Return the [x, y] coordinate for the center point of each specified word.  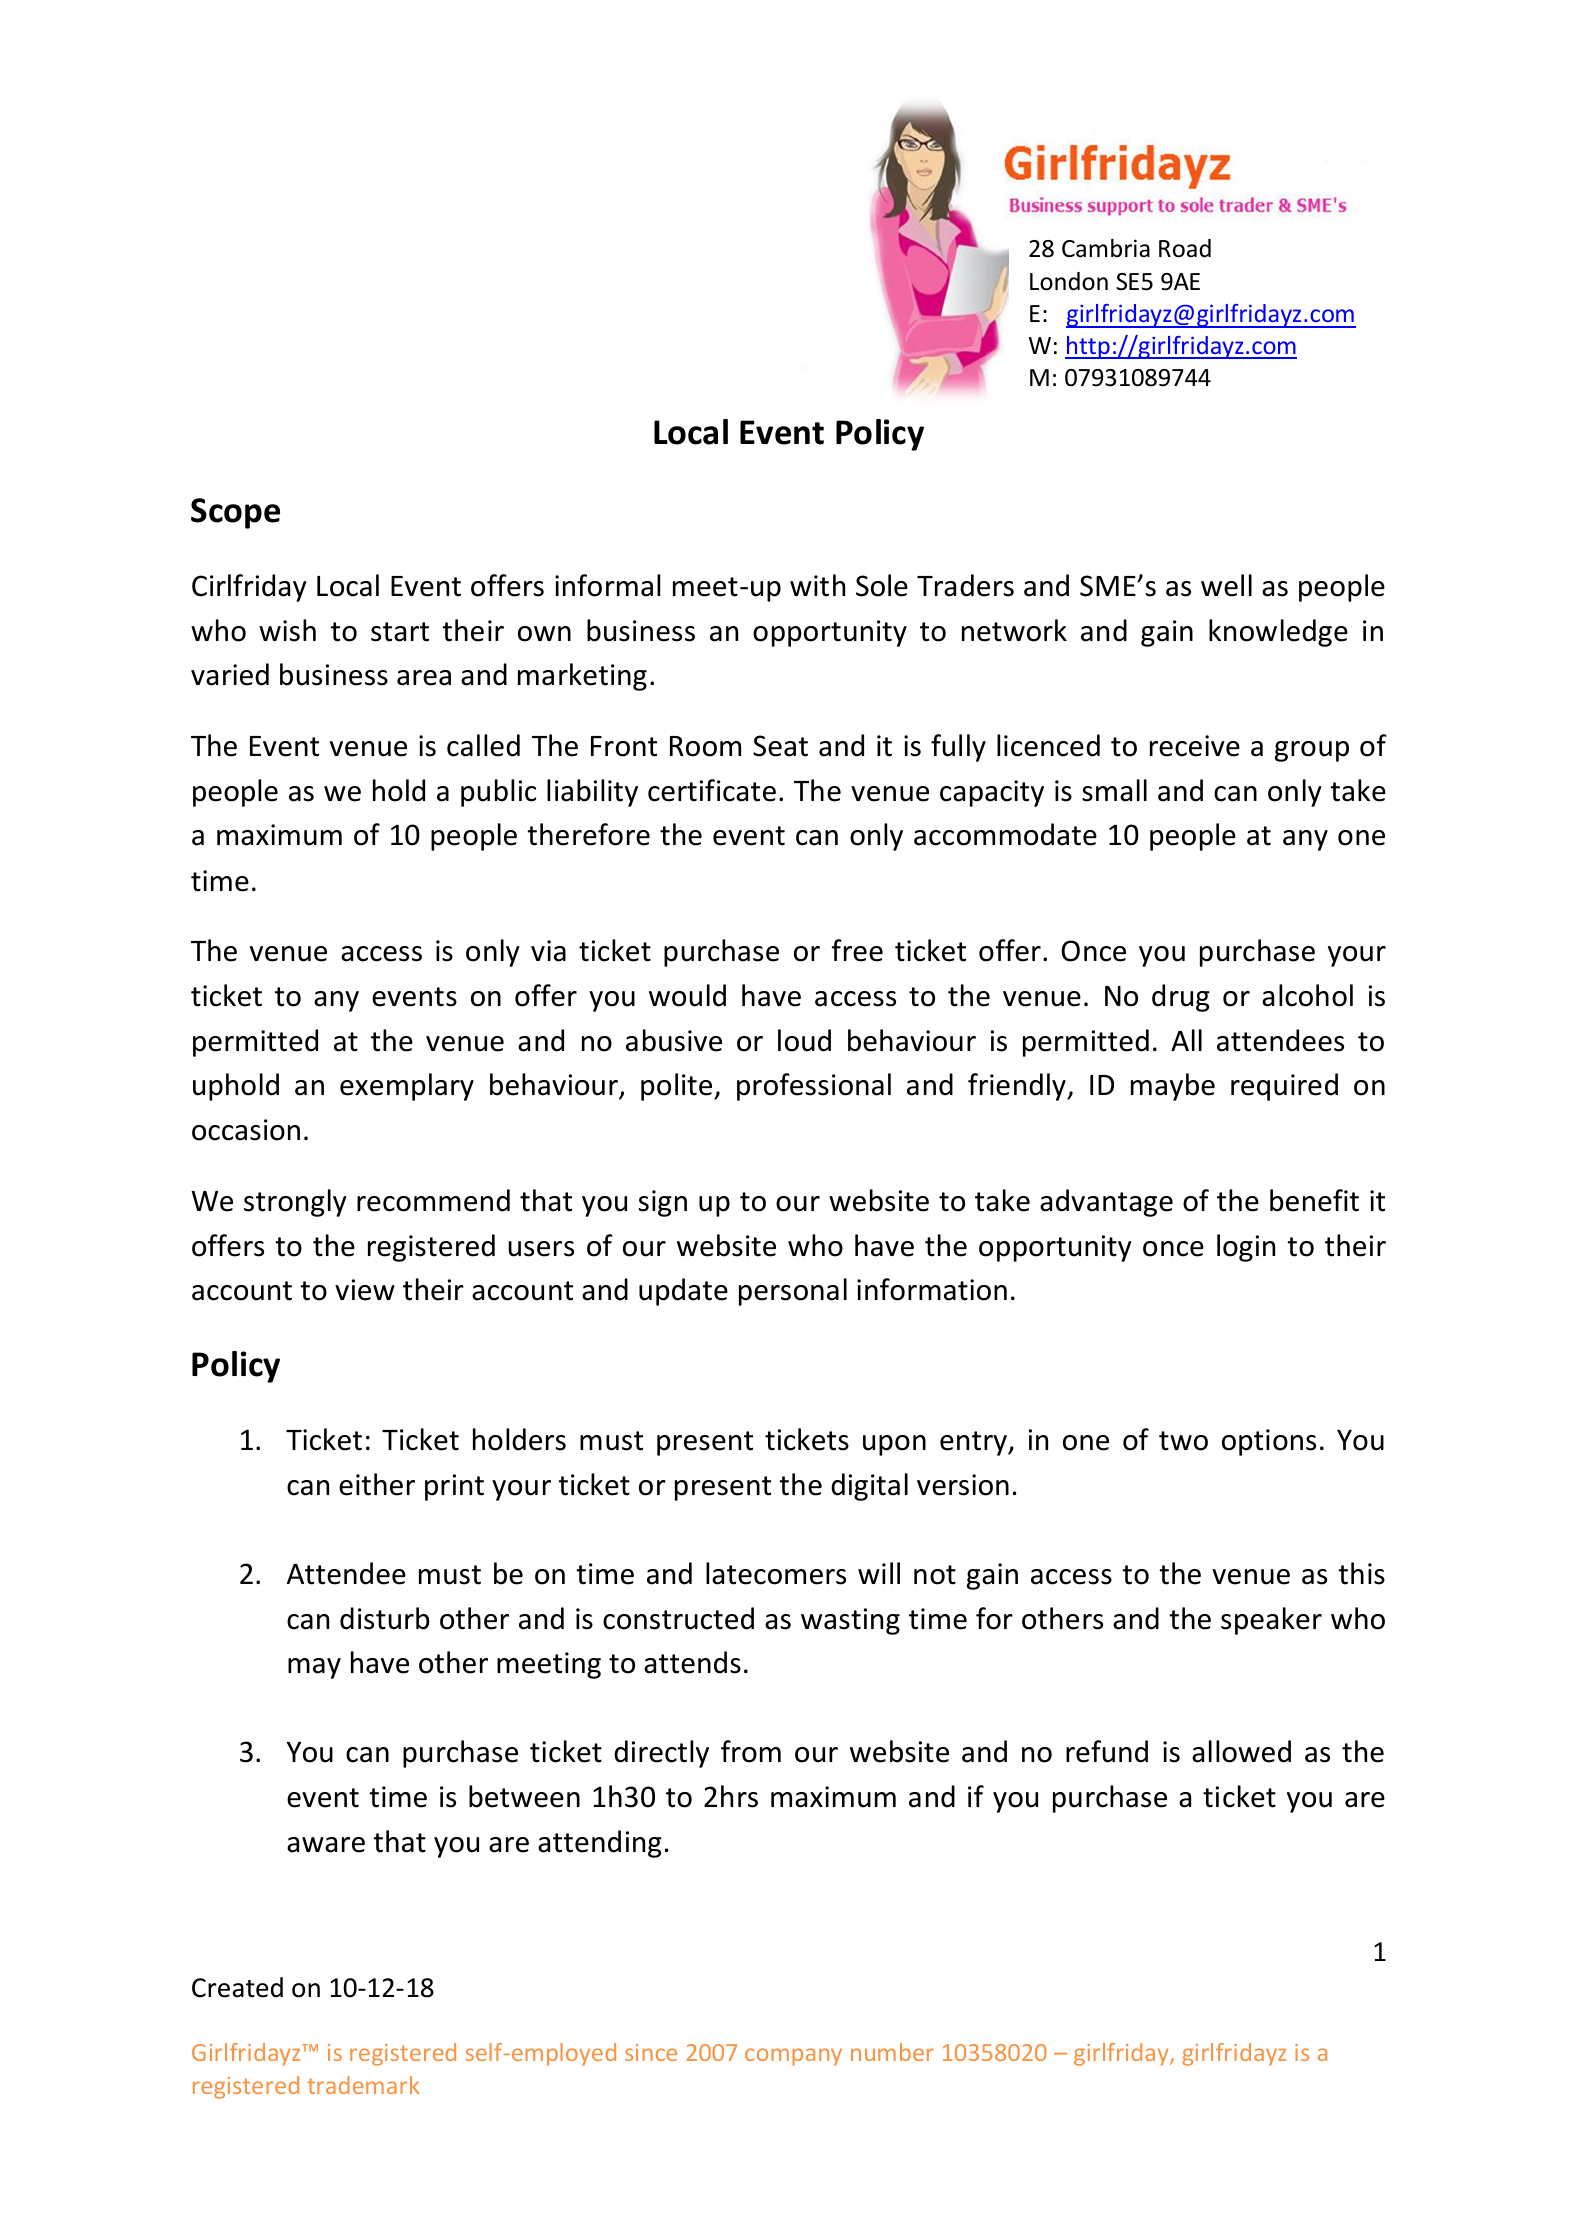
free [857, 950]
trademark [363, 2085]
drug [1181, 998]
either [377, 1484]
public [498, 793]
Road [1185, 248]
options [1269, 1442]
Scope [235, 513]
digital [869, 1487]
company [793, 2057]
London [1069, 281]
